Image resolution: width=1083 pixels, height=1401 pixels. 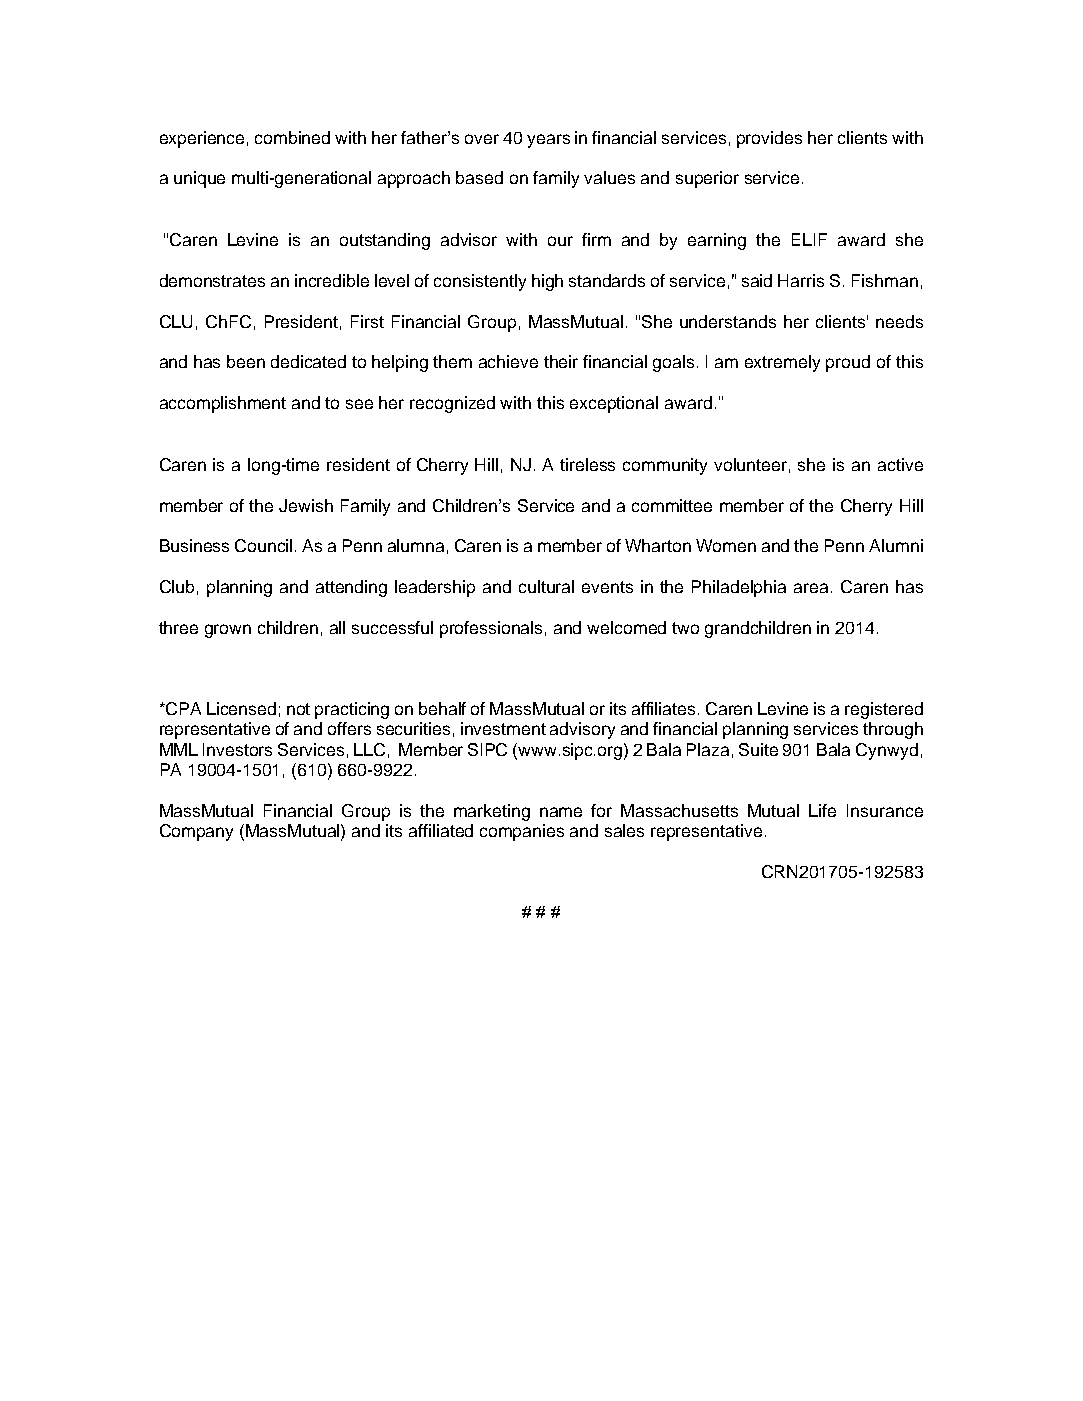 I want to click on years, so click(x=548, y=141).
